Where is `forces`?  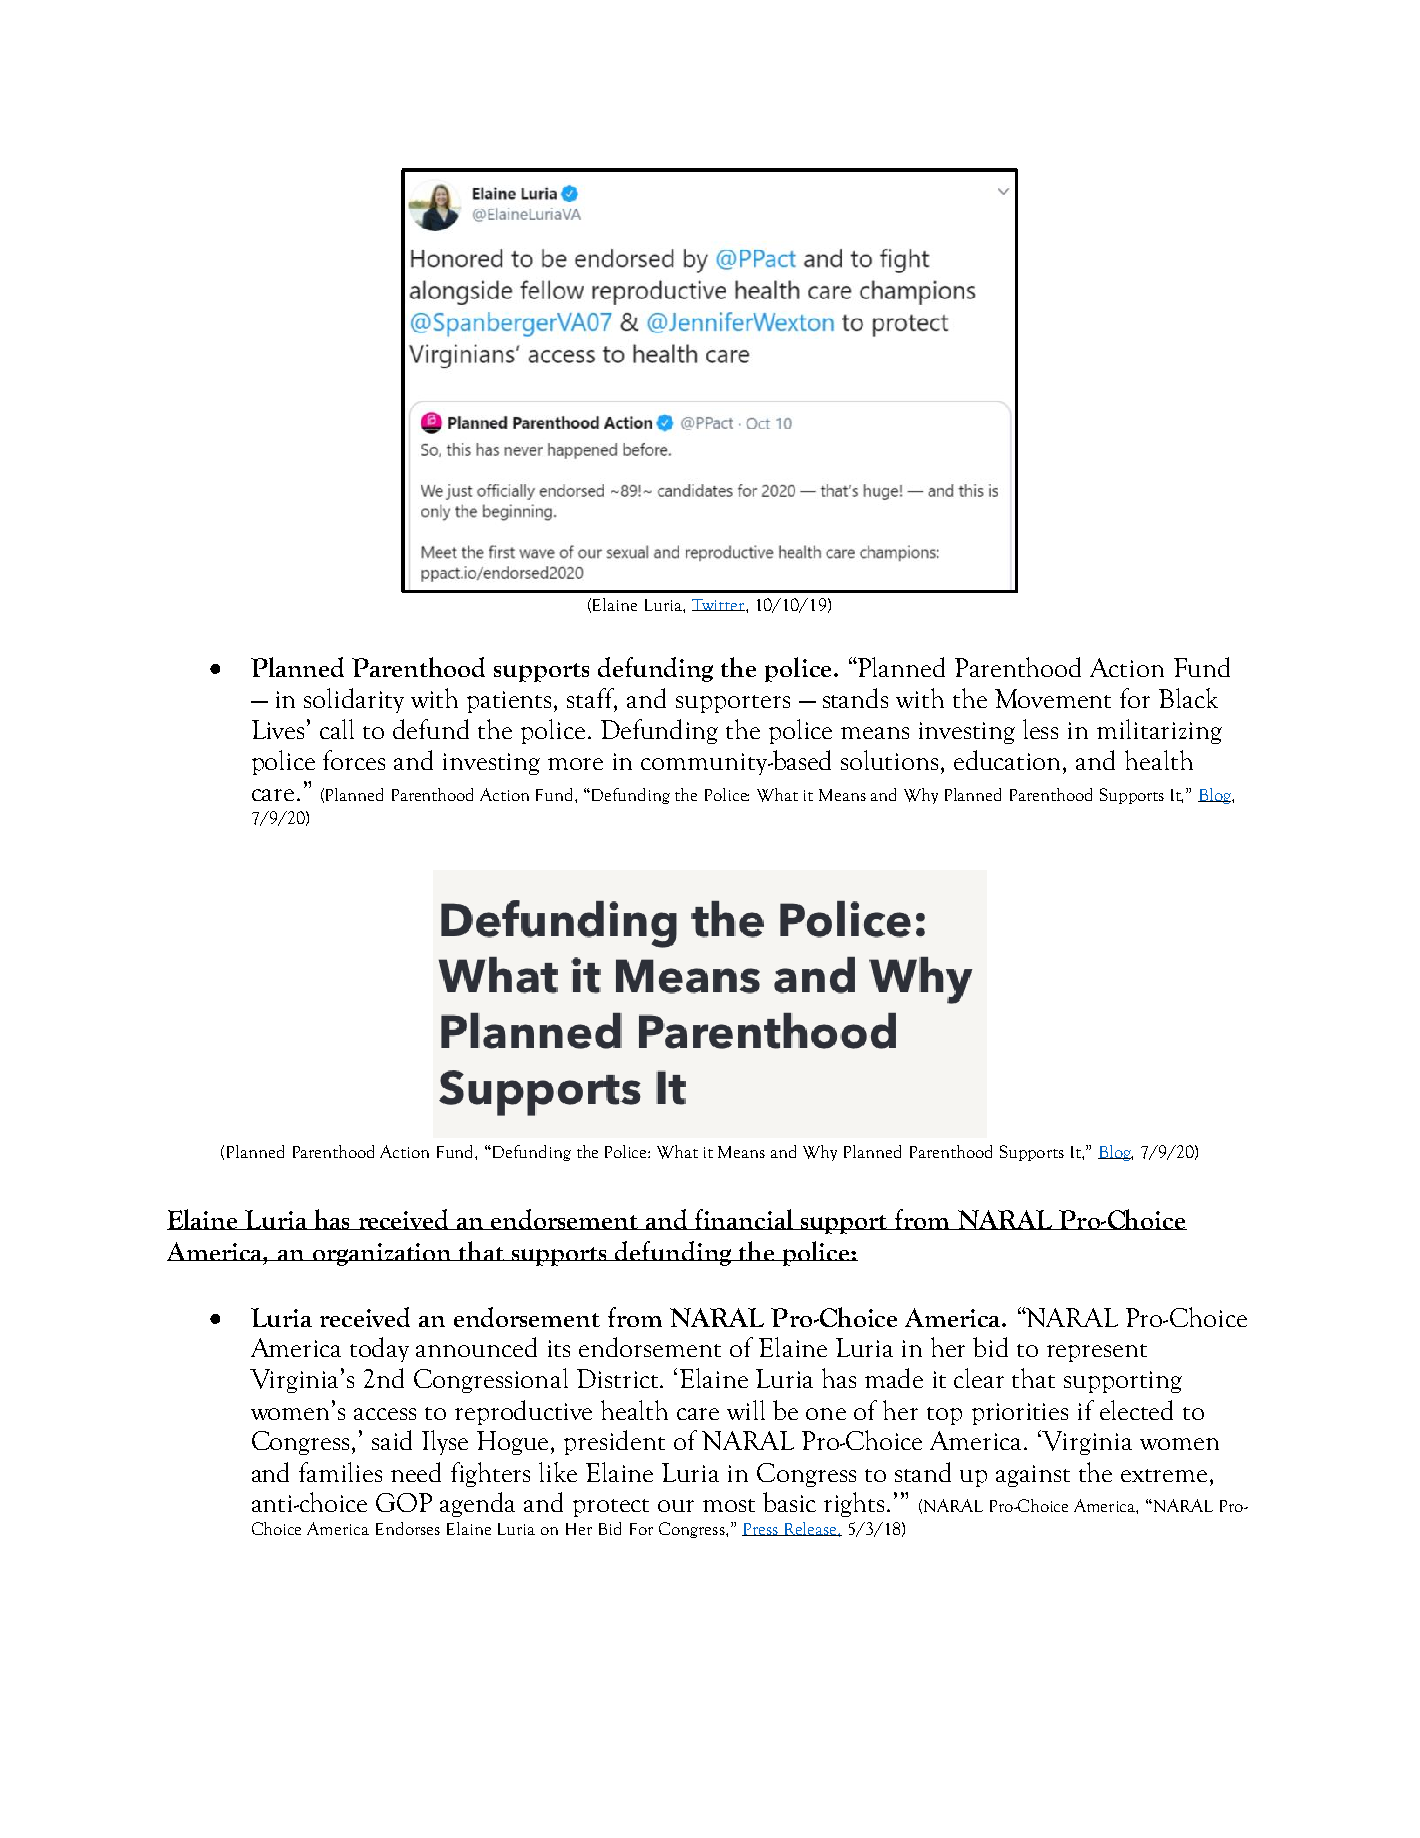 forces is located at coordinates (354, 760).
